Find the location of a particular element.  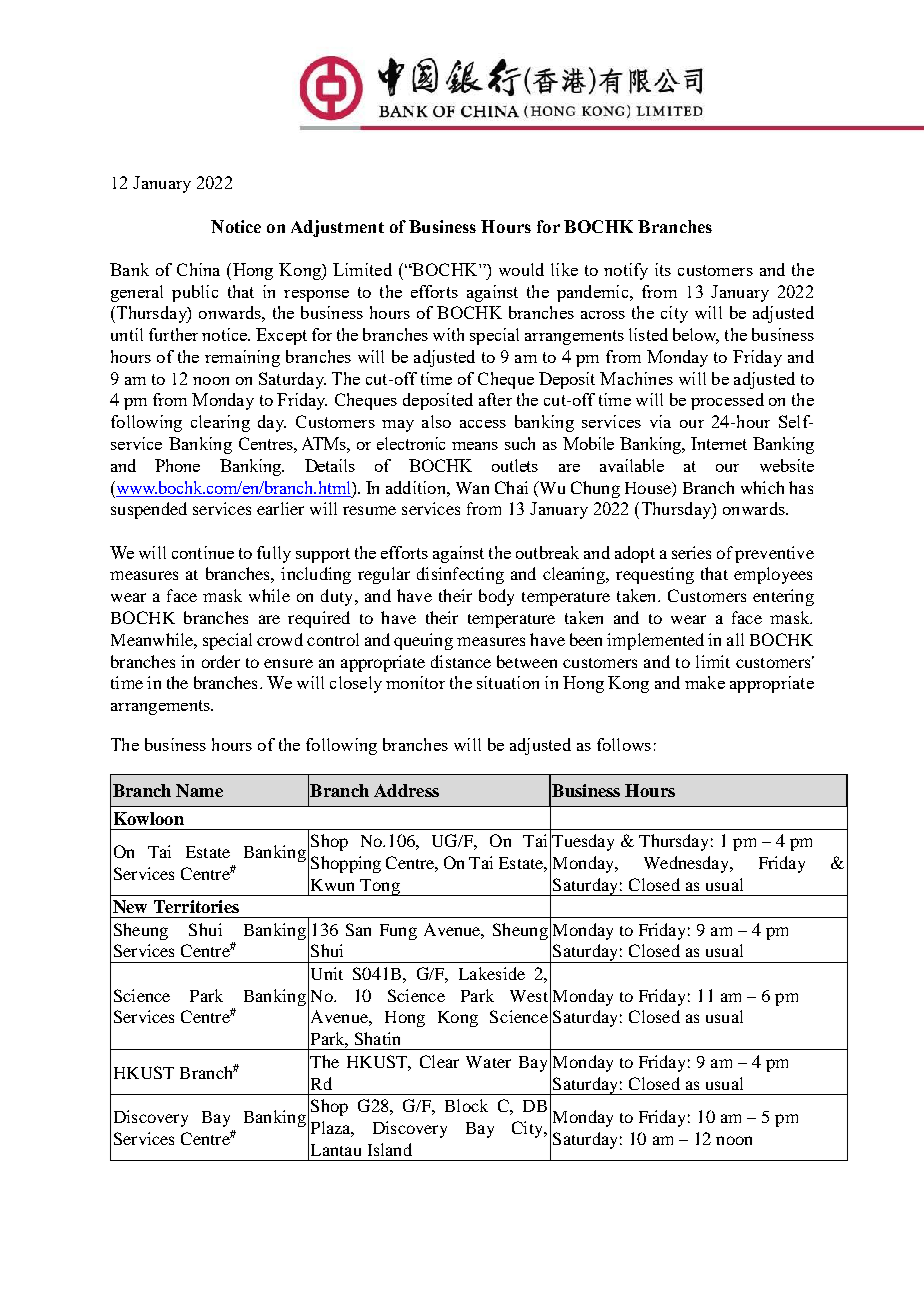

order is located at coordinates (221, 661).
